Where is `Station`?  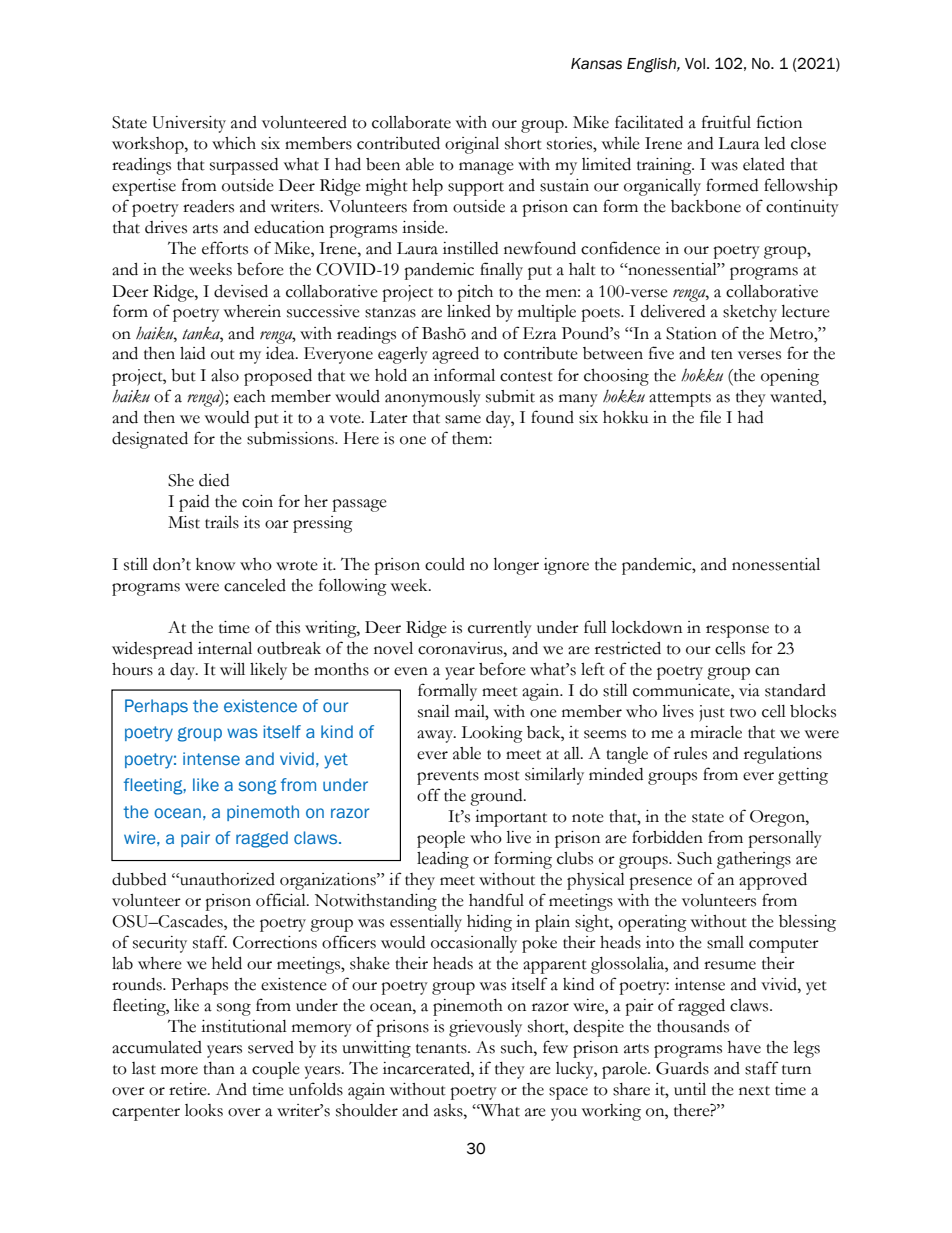
Station is located at coordinates (691, 333).
